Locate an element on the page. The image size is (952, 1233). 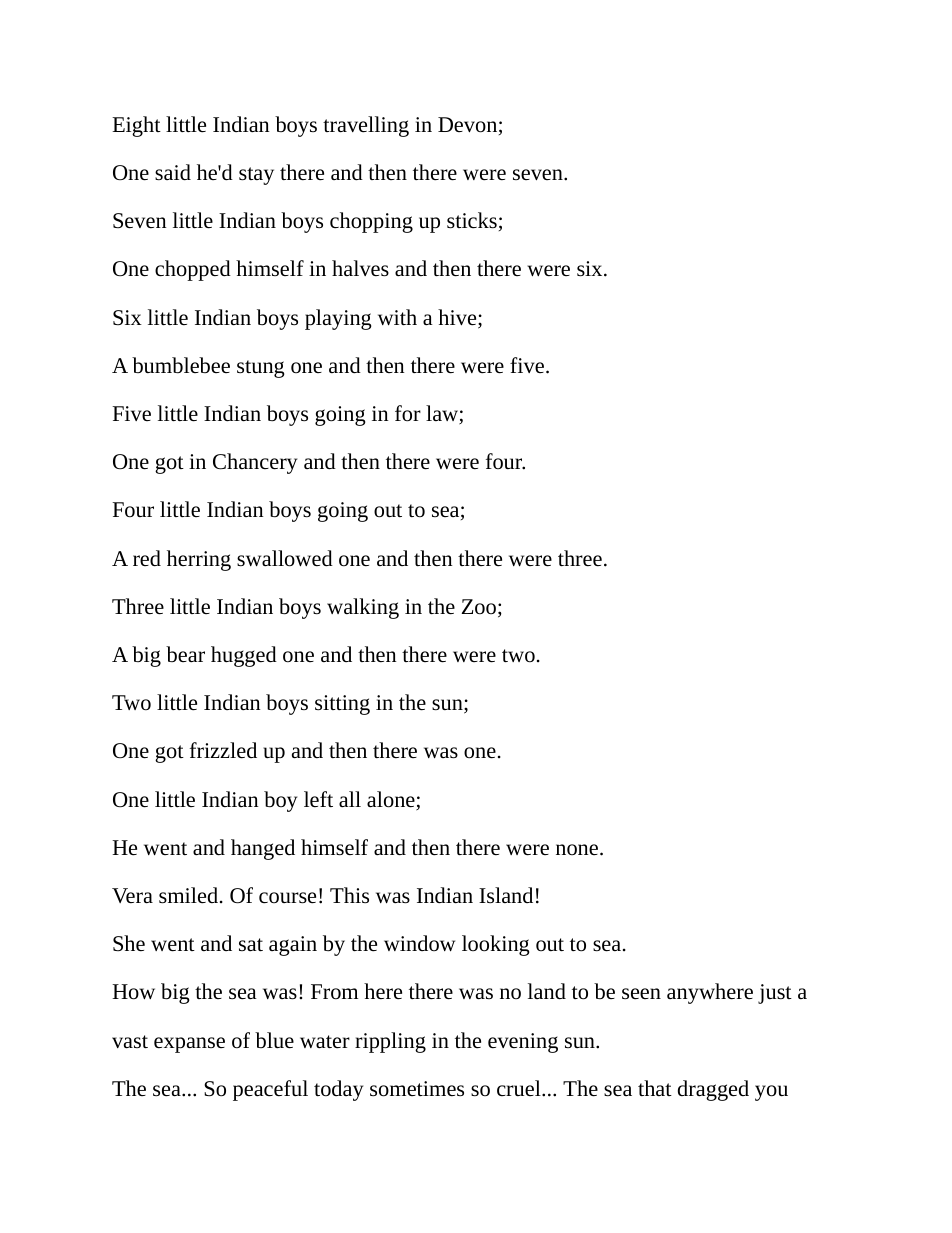
sometimes is located at coordinates (417, 1089).
